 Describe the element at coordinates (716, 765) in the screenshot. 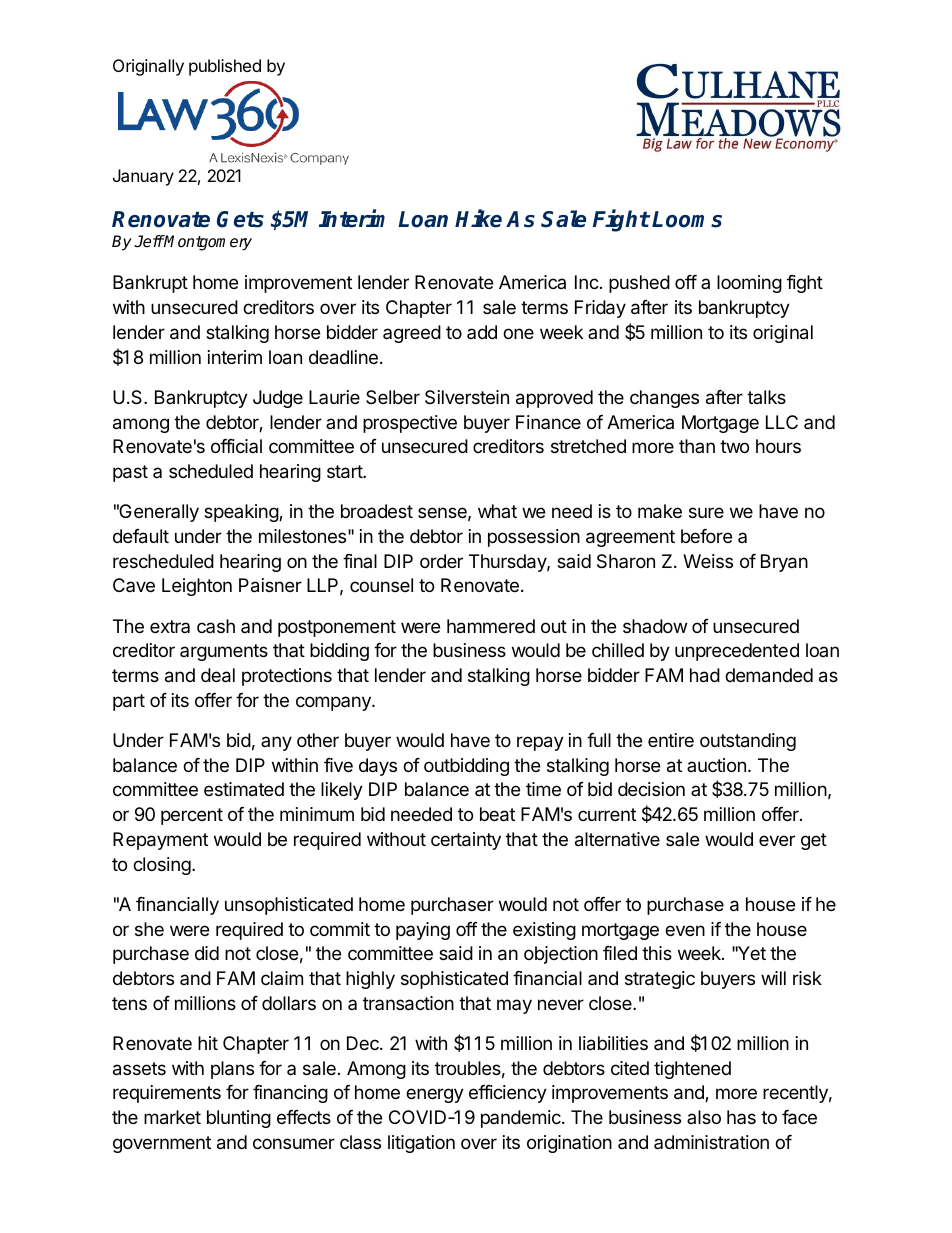

I see `auction` at that location.
